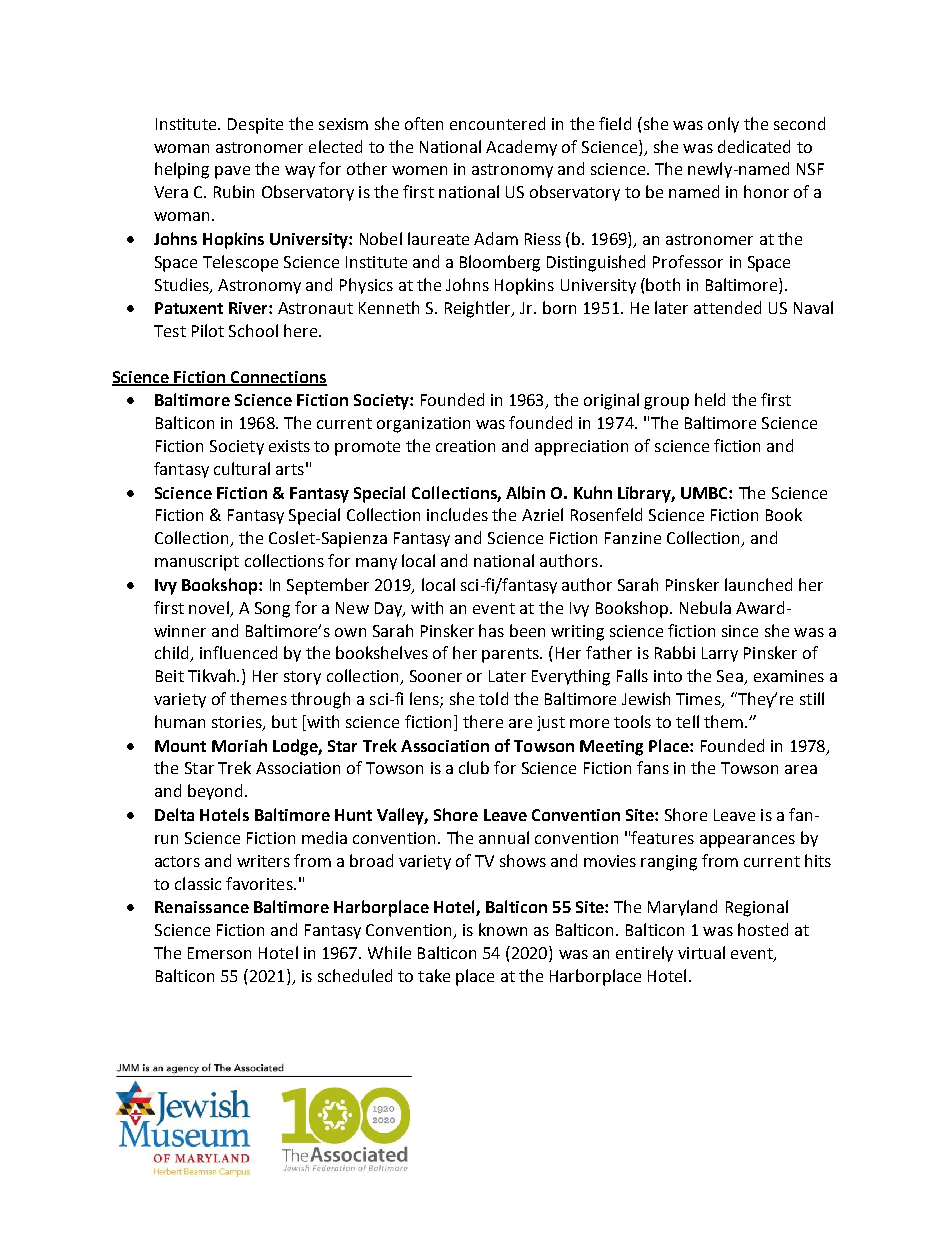 This page has width=952, height=1233. I want to click on Emerson, so click(219, 953).
